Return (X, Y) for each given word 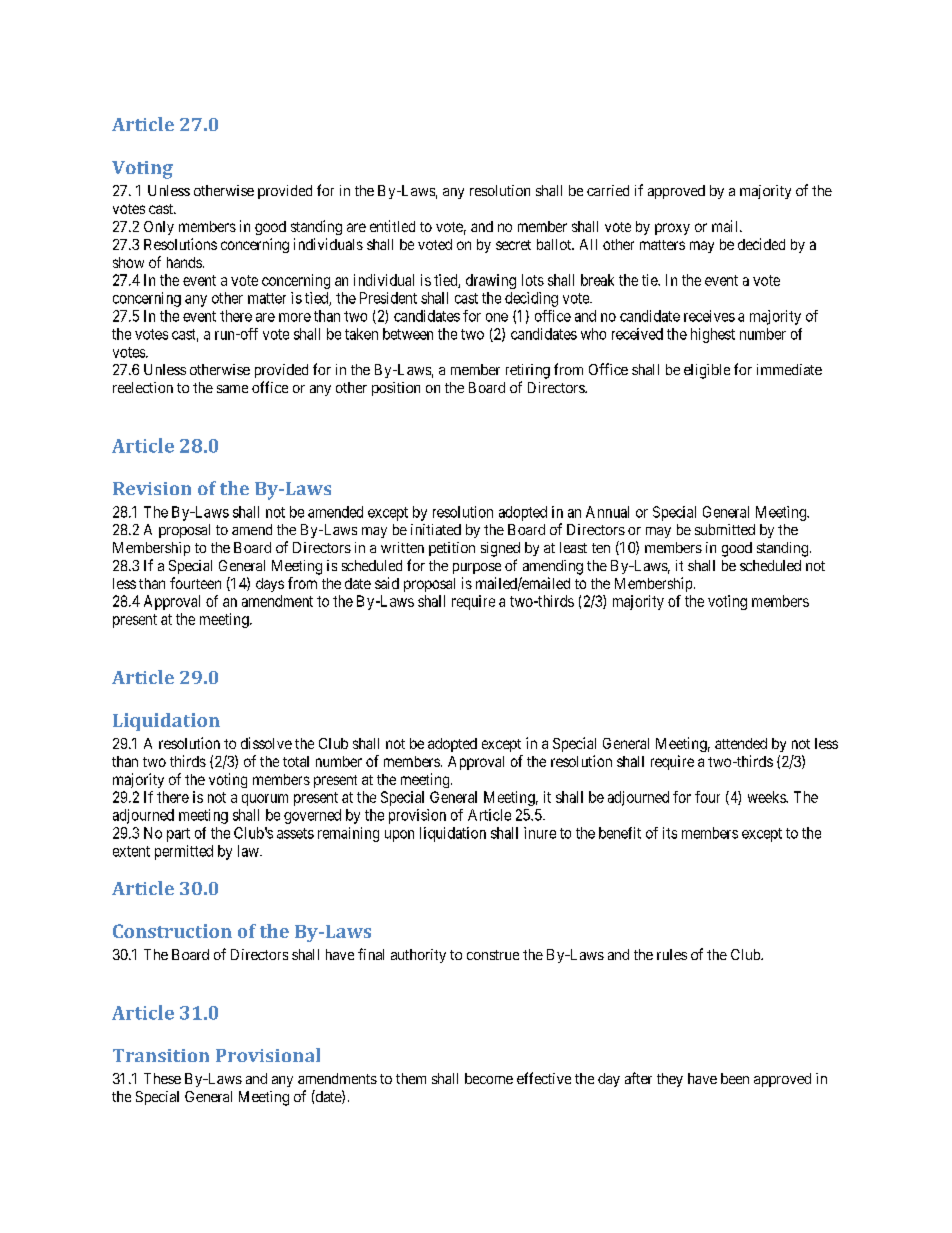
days (270, 585)
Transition (161, 1055)
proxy (672, 229)
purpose (477, 568)
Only (159, 228)
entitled (392, 226)
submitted (725, 529)
